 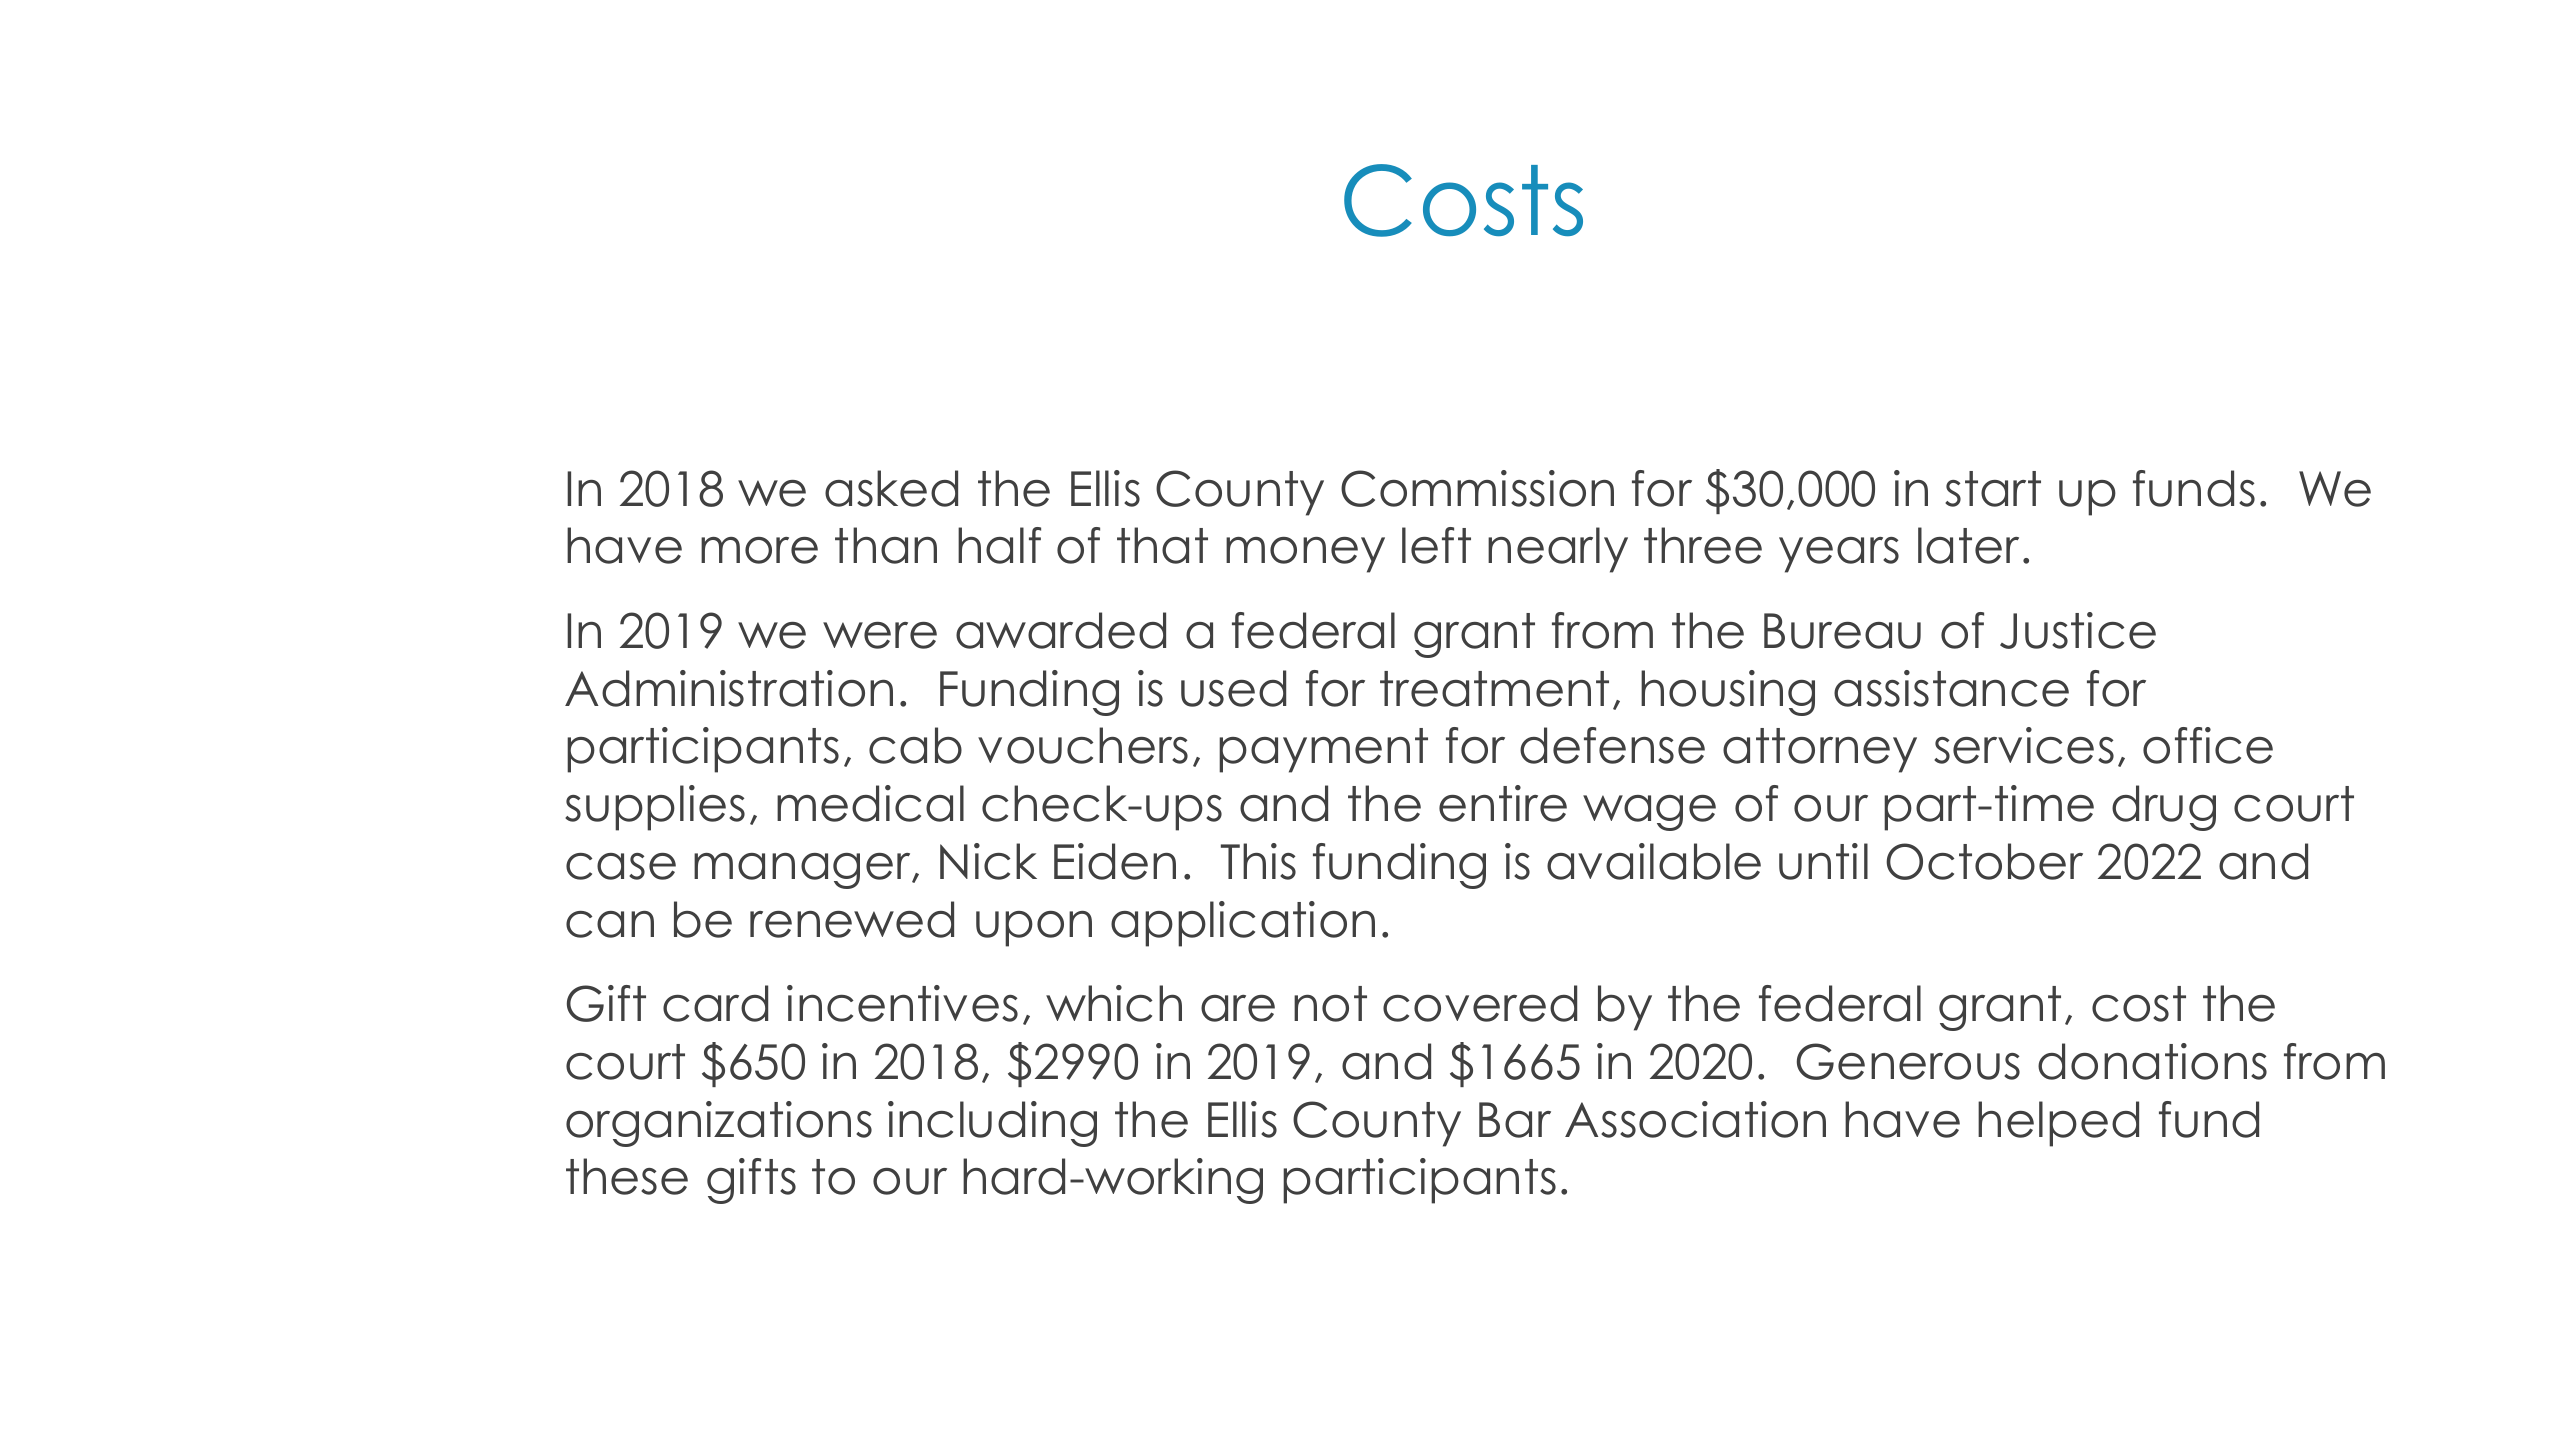 I want to click on helped, so click(x=2058, y=1124).
